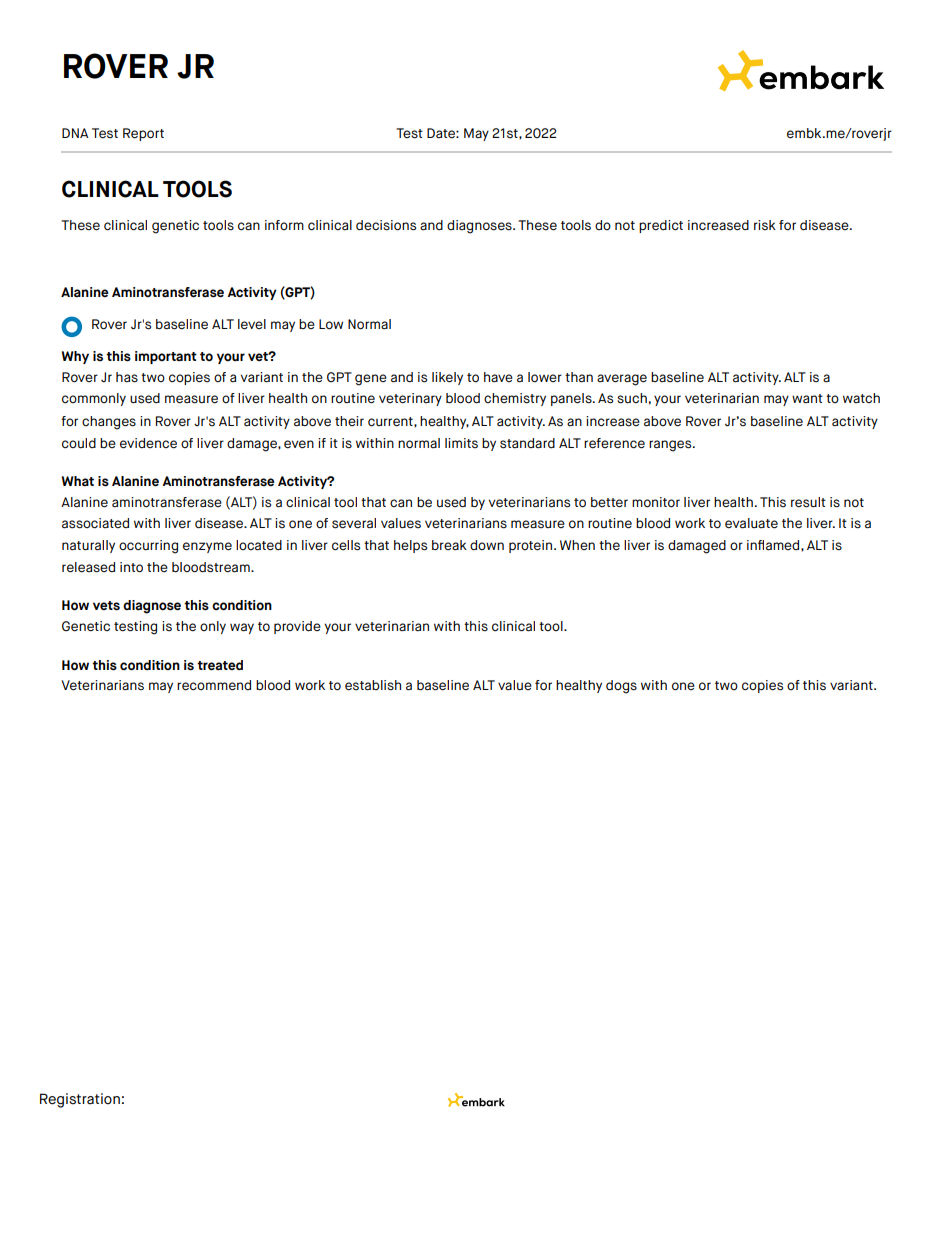  I want to click on want, so click(807, 399).
